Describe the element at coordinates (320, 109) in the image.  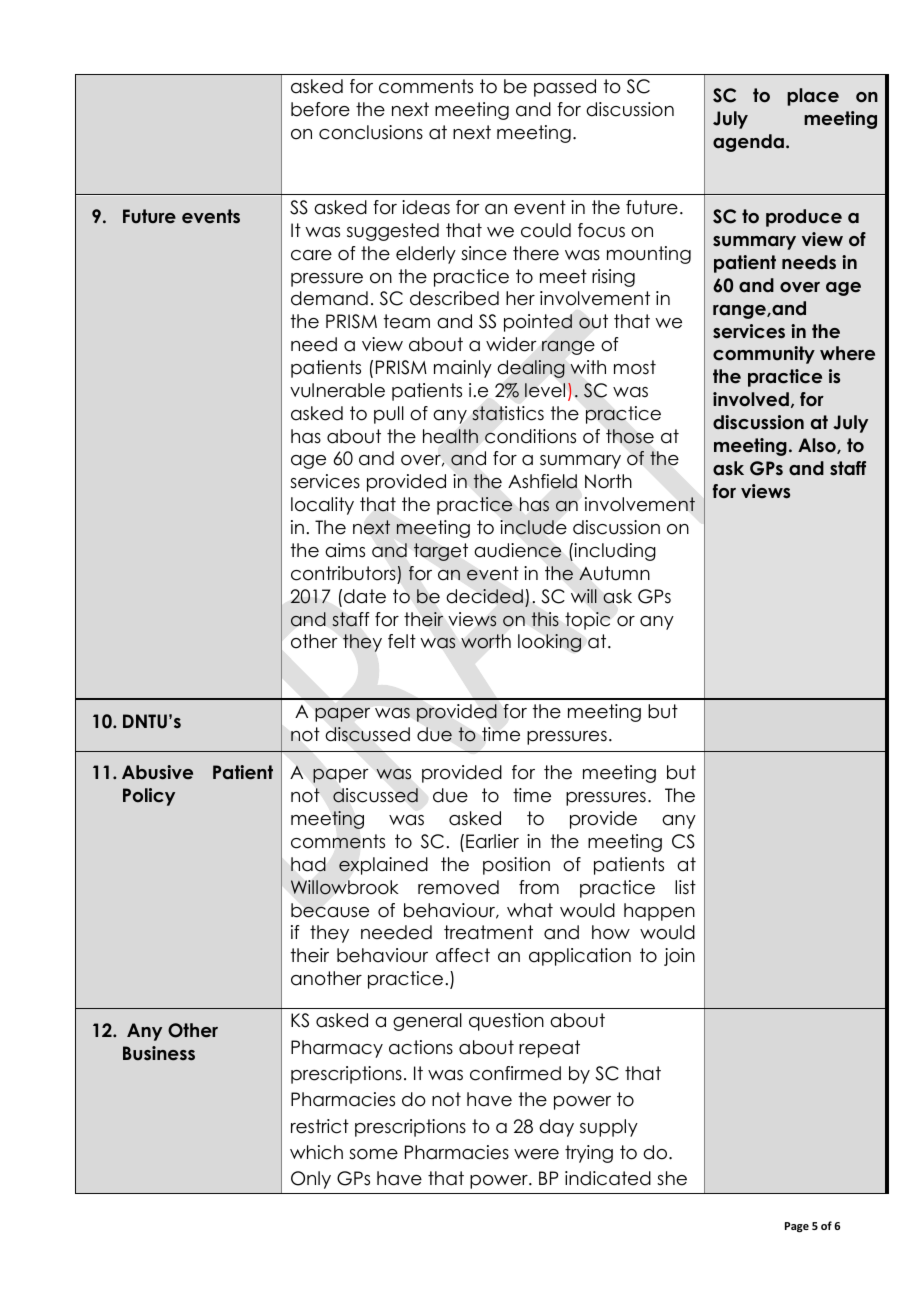
I see `before` at that location.
